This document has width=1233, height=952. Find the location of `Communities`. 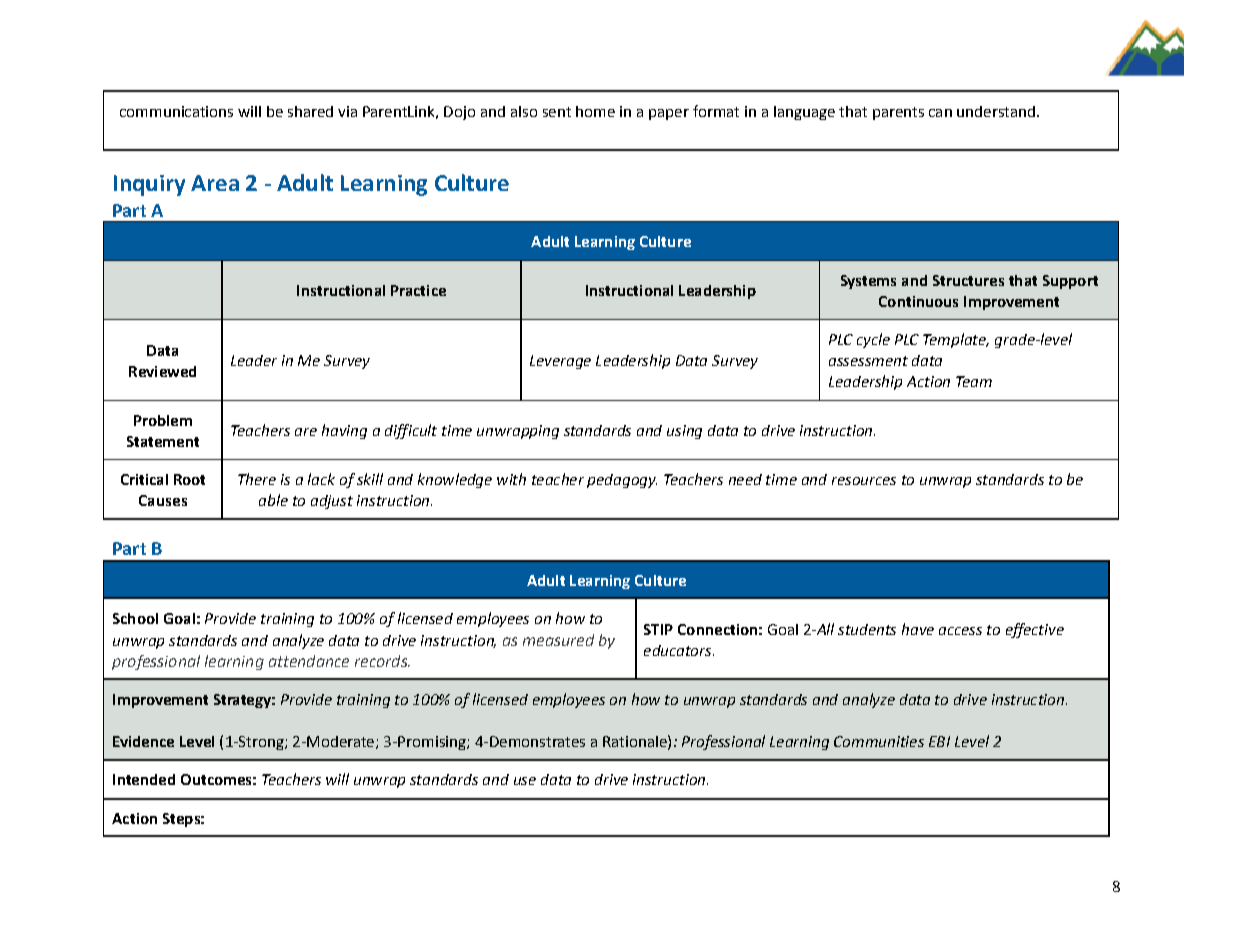

Communities is located at coordinates (879, 741).
